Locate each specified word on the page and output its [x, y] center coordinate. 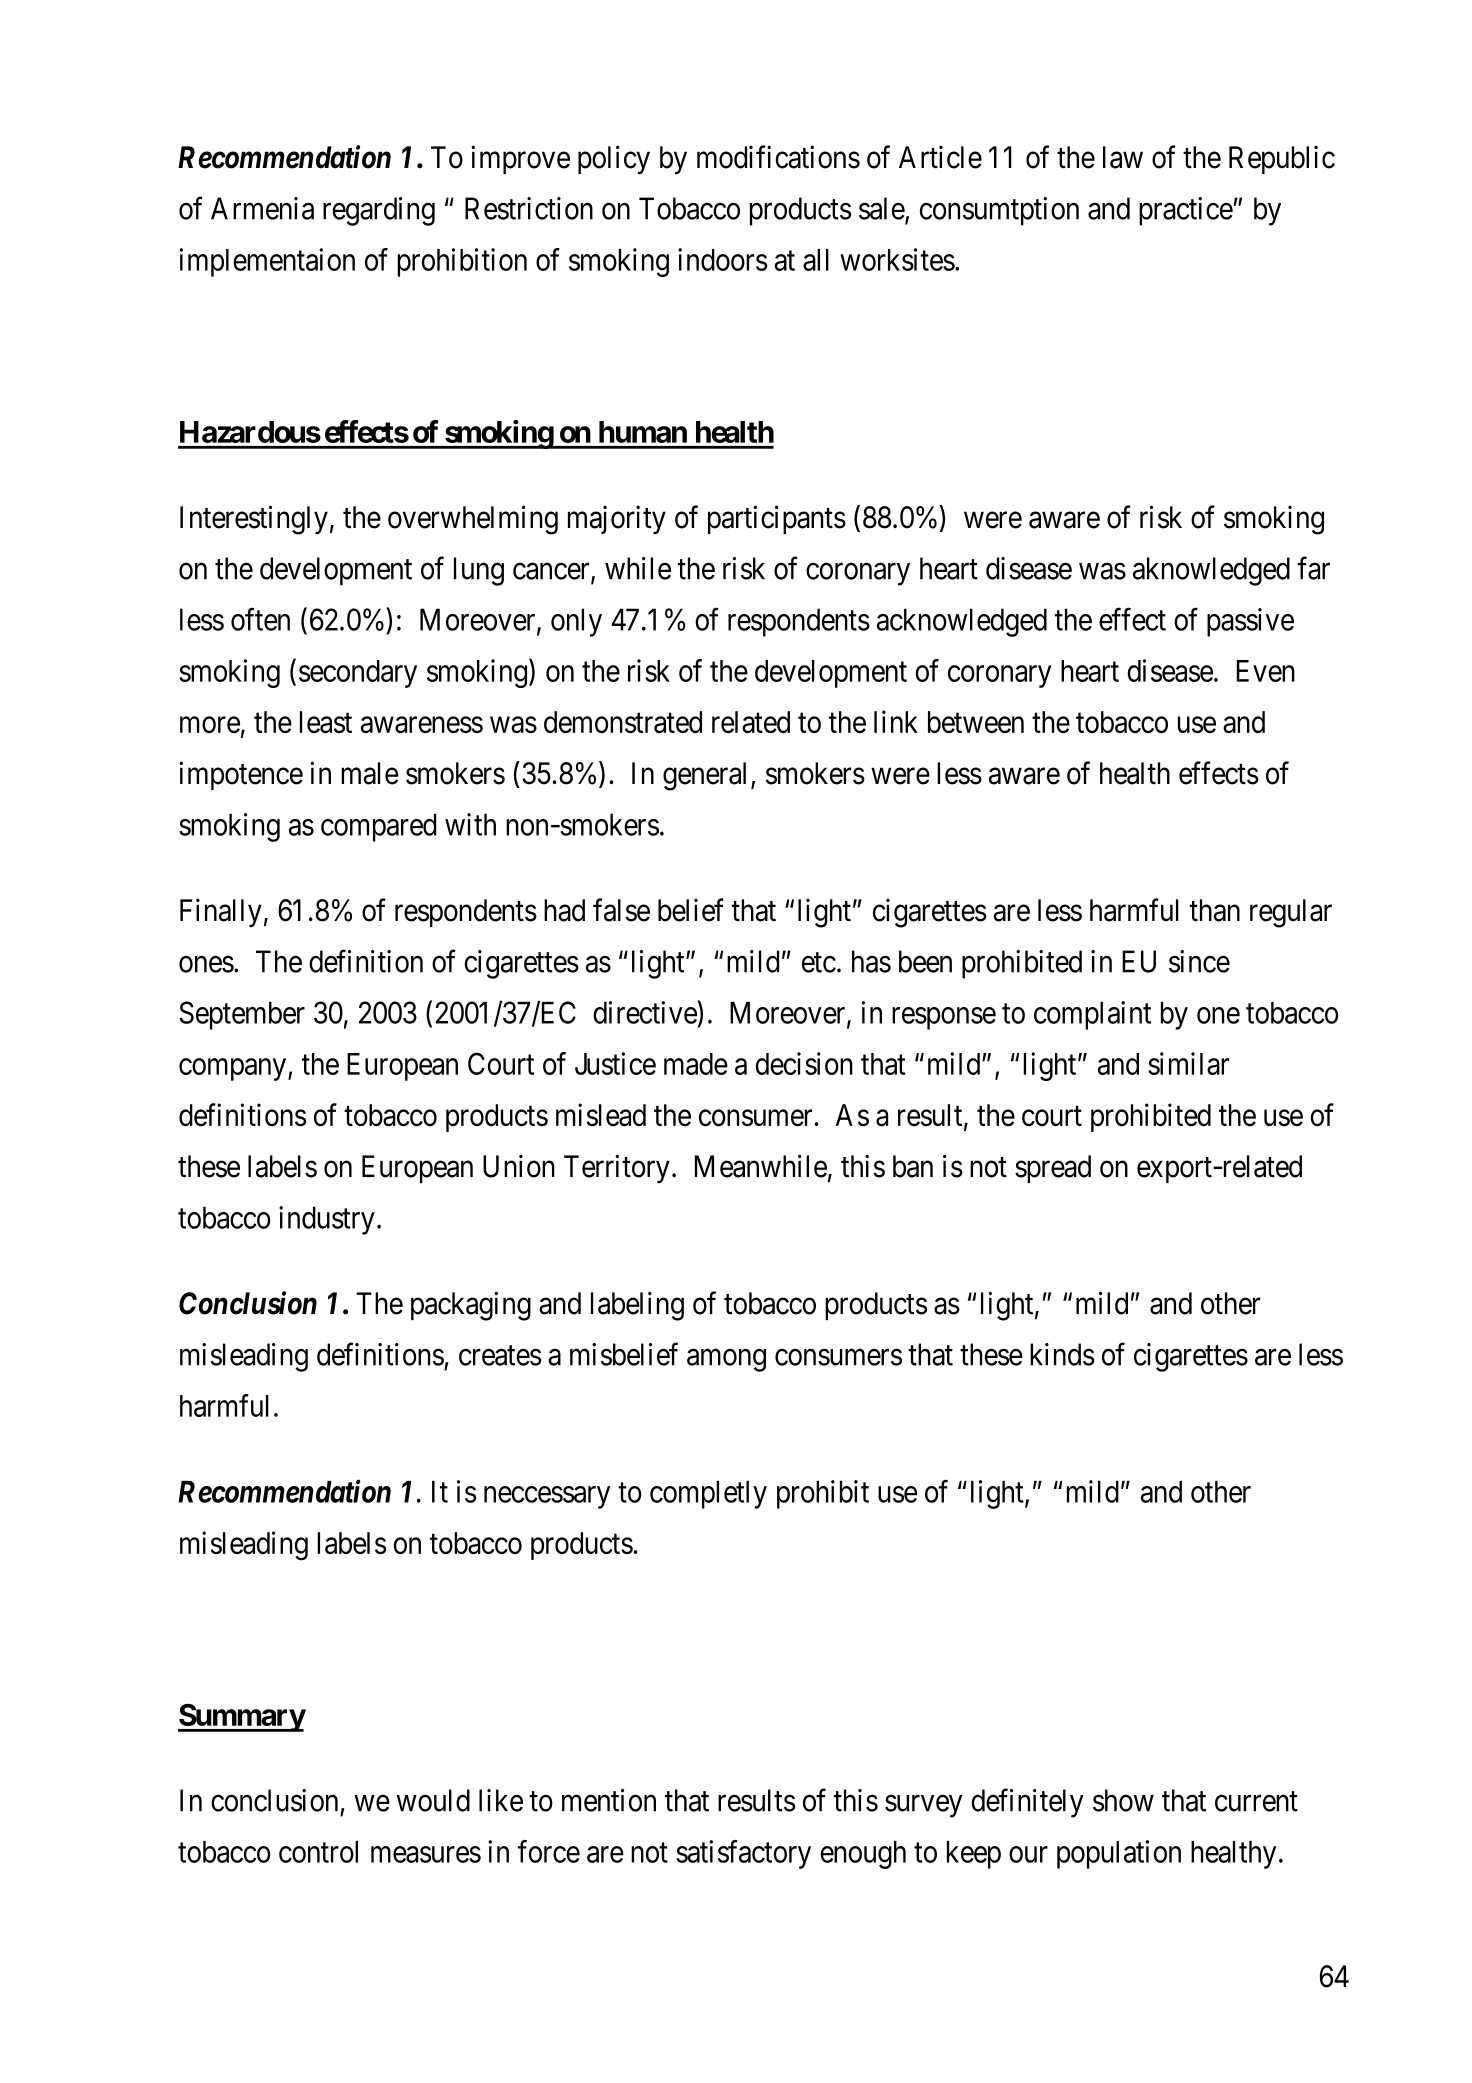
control [318, 1852]
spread [1053, 1169]
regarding [379, 211]
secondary [358, 674]
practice [1186, 211]
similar [1188, 1063]
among [726, 1360]
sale [882, 209]
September [242, 1015]
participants [777, 519]
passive [1250, 622]
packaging [471, 1306]
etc [819, 963]
